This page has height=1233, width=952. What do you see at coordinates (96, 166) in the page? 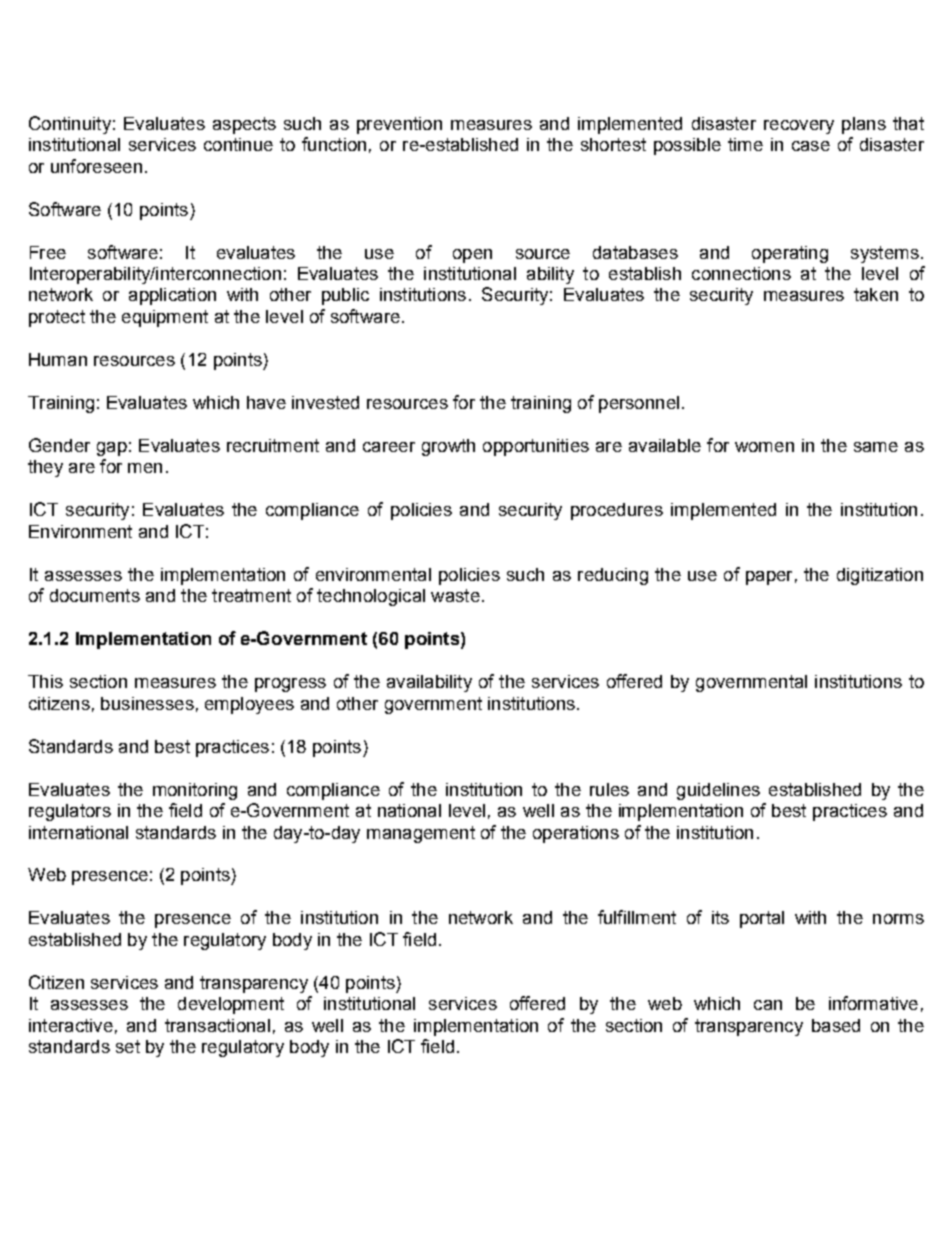
I see `unforeseen` at bounding box center [96, 166].
